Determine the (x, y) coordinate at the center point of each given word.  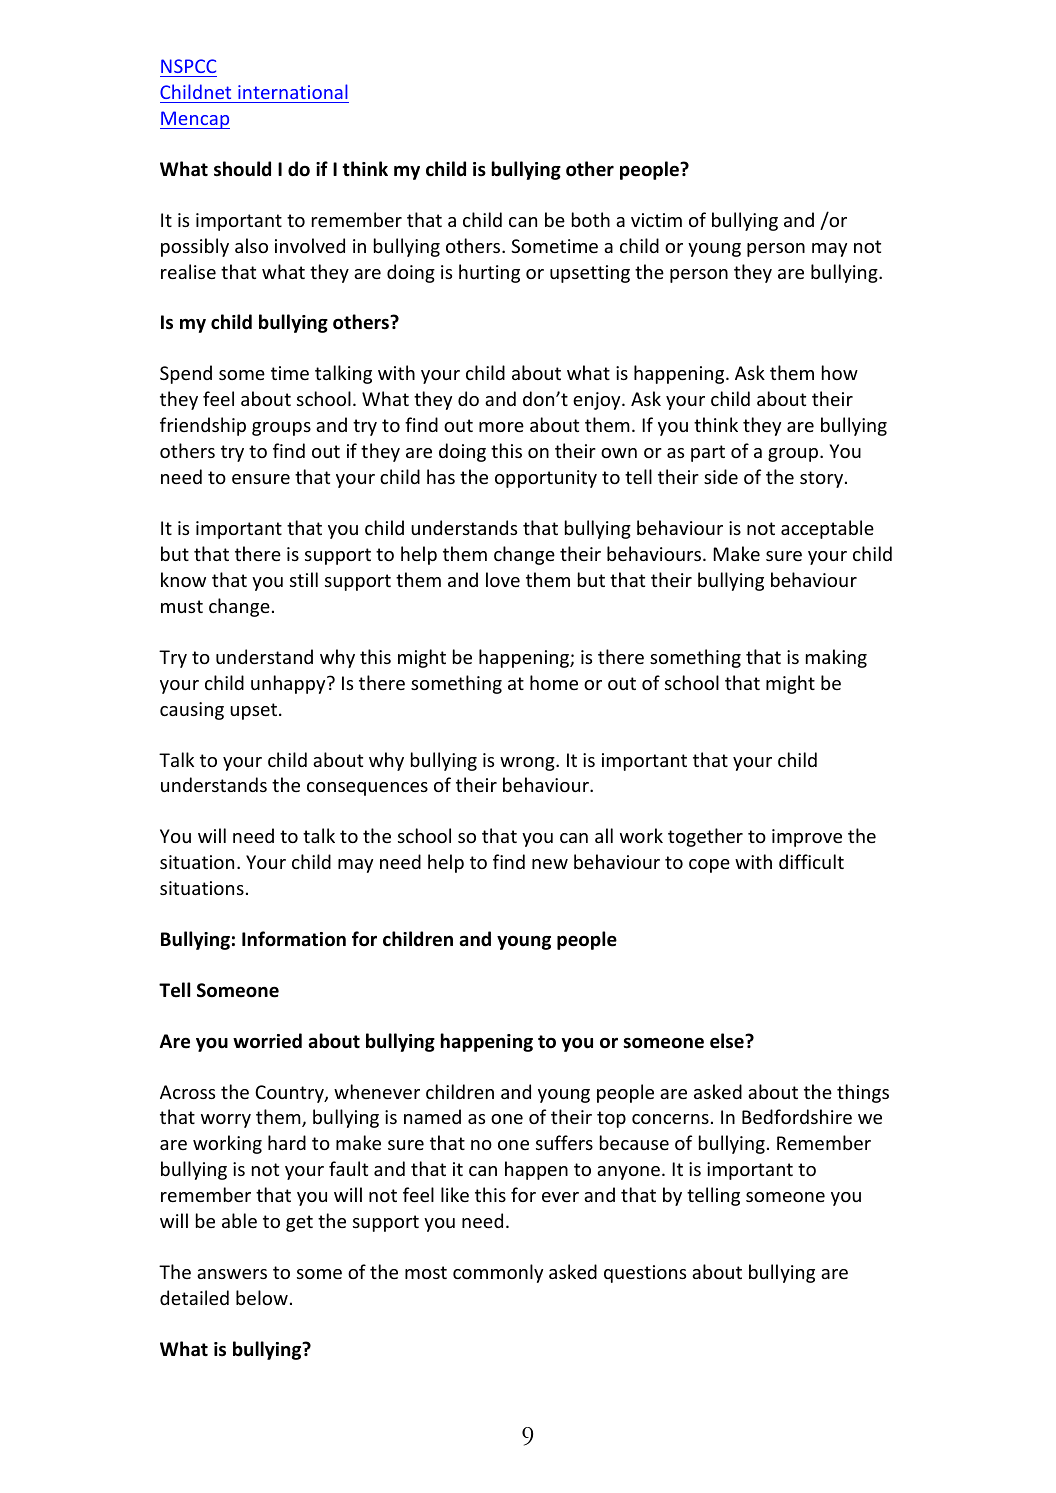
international (293, 91)
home (554, 682)
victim (656, 220)
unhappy (289, 684)
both (591, 219)
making (836, 658)
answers (232, 1274)
